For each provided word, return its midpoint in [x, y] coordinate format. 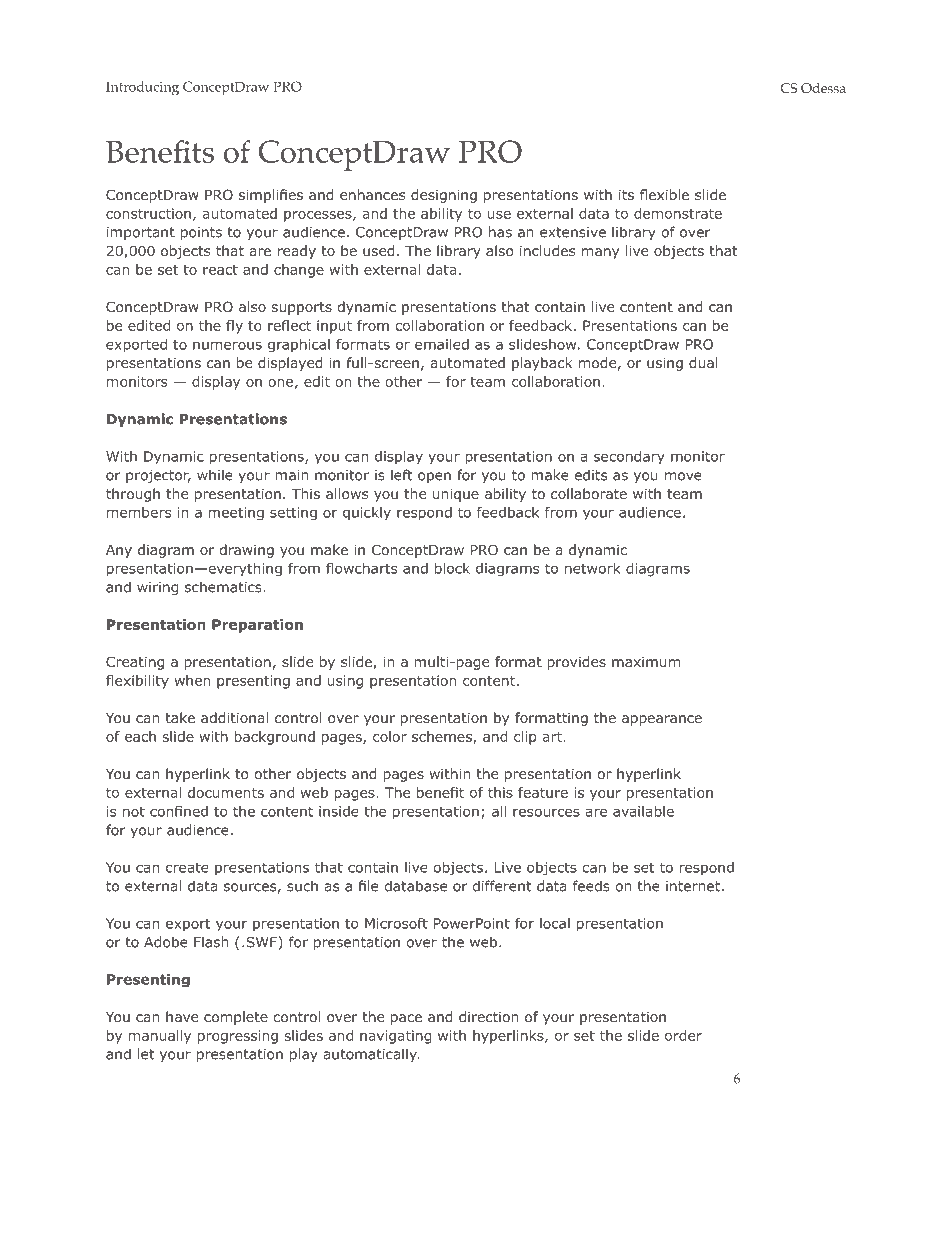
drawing [246, 551]
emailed [442, 344]
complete [236, 1018]
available [643, 811]
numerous [227, 345]
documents [226, 792]
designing [444, 196]
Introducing [142, 88]
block [452, 568]
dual [703, 362]
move [683, 476]
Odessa [823, 88]
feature [543, 792]
